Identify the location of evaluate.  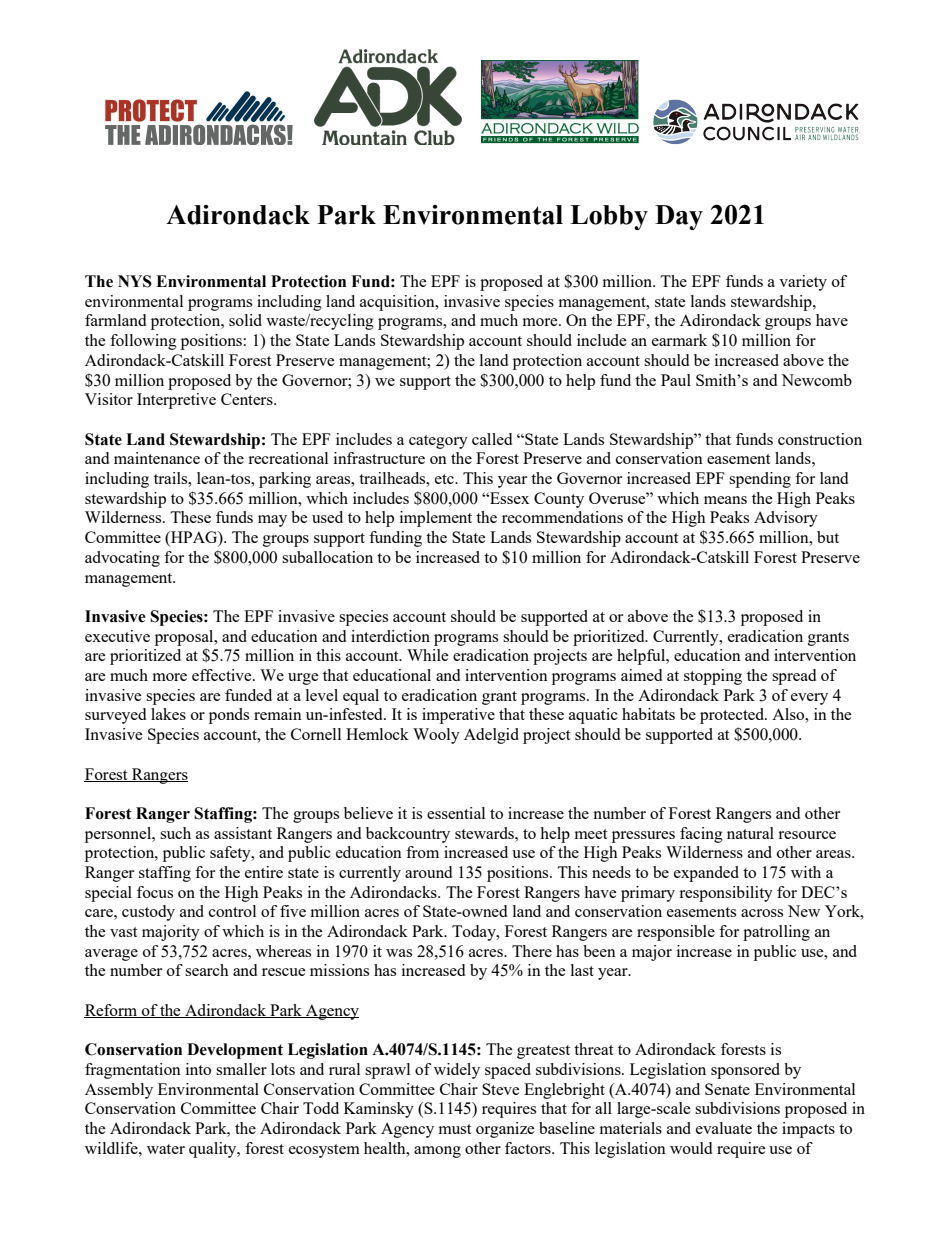
(724, 1128).
